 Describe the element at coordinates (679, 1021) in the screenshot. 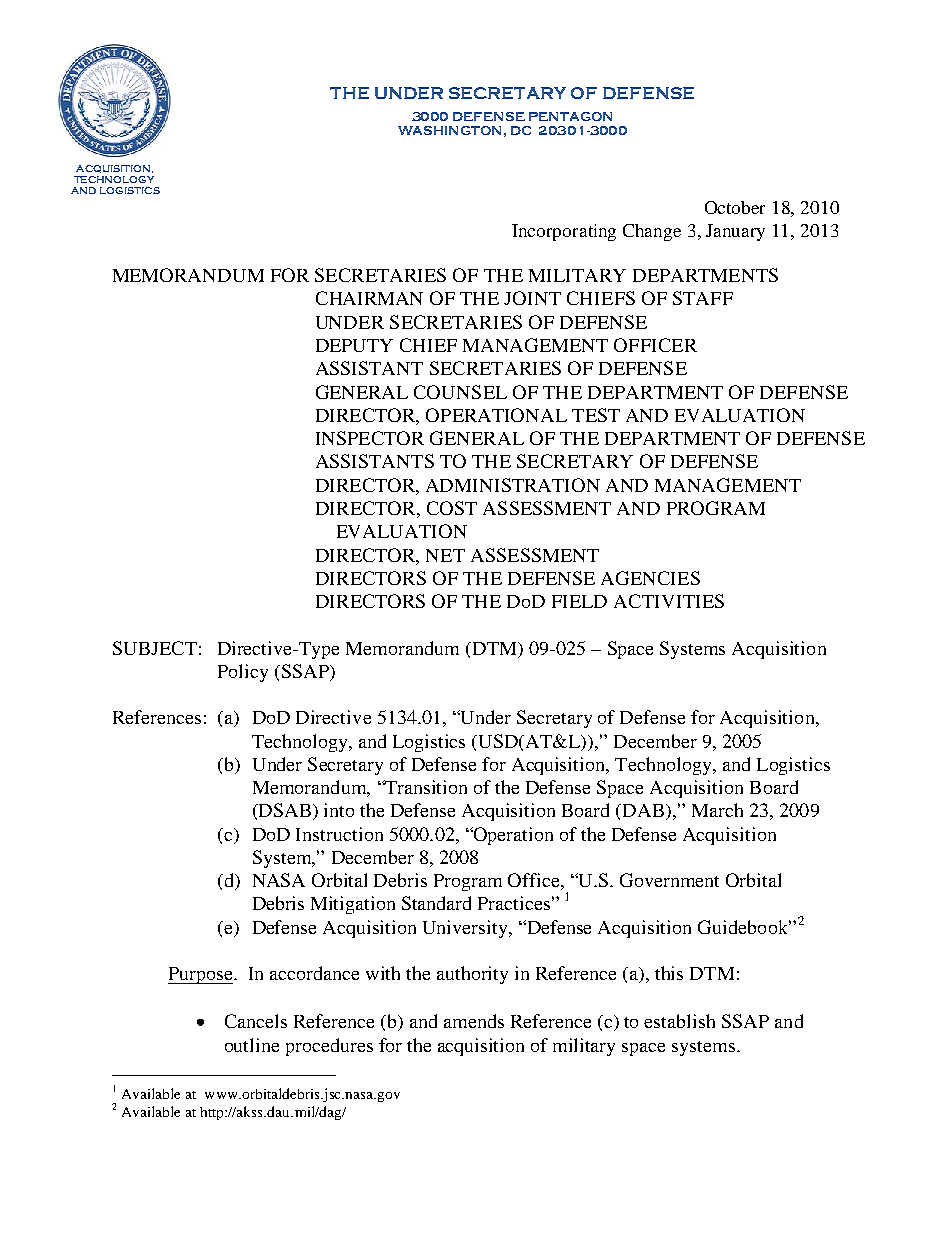

I see `establish` at that location.
